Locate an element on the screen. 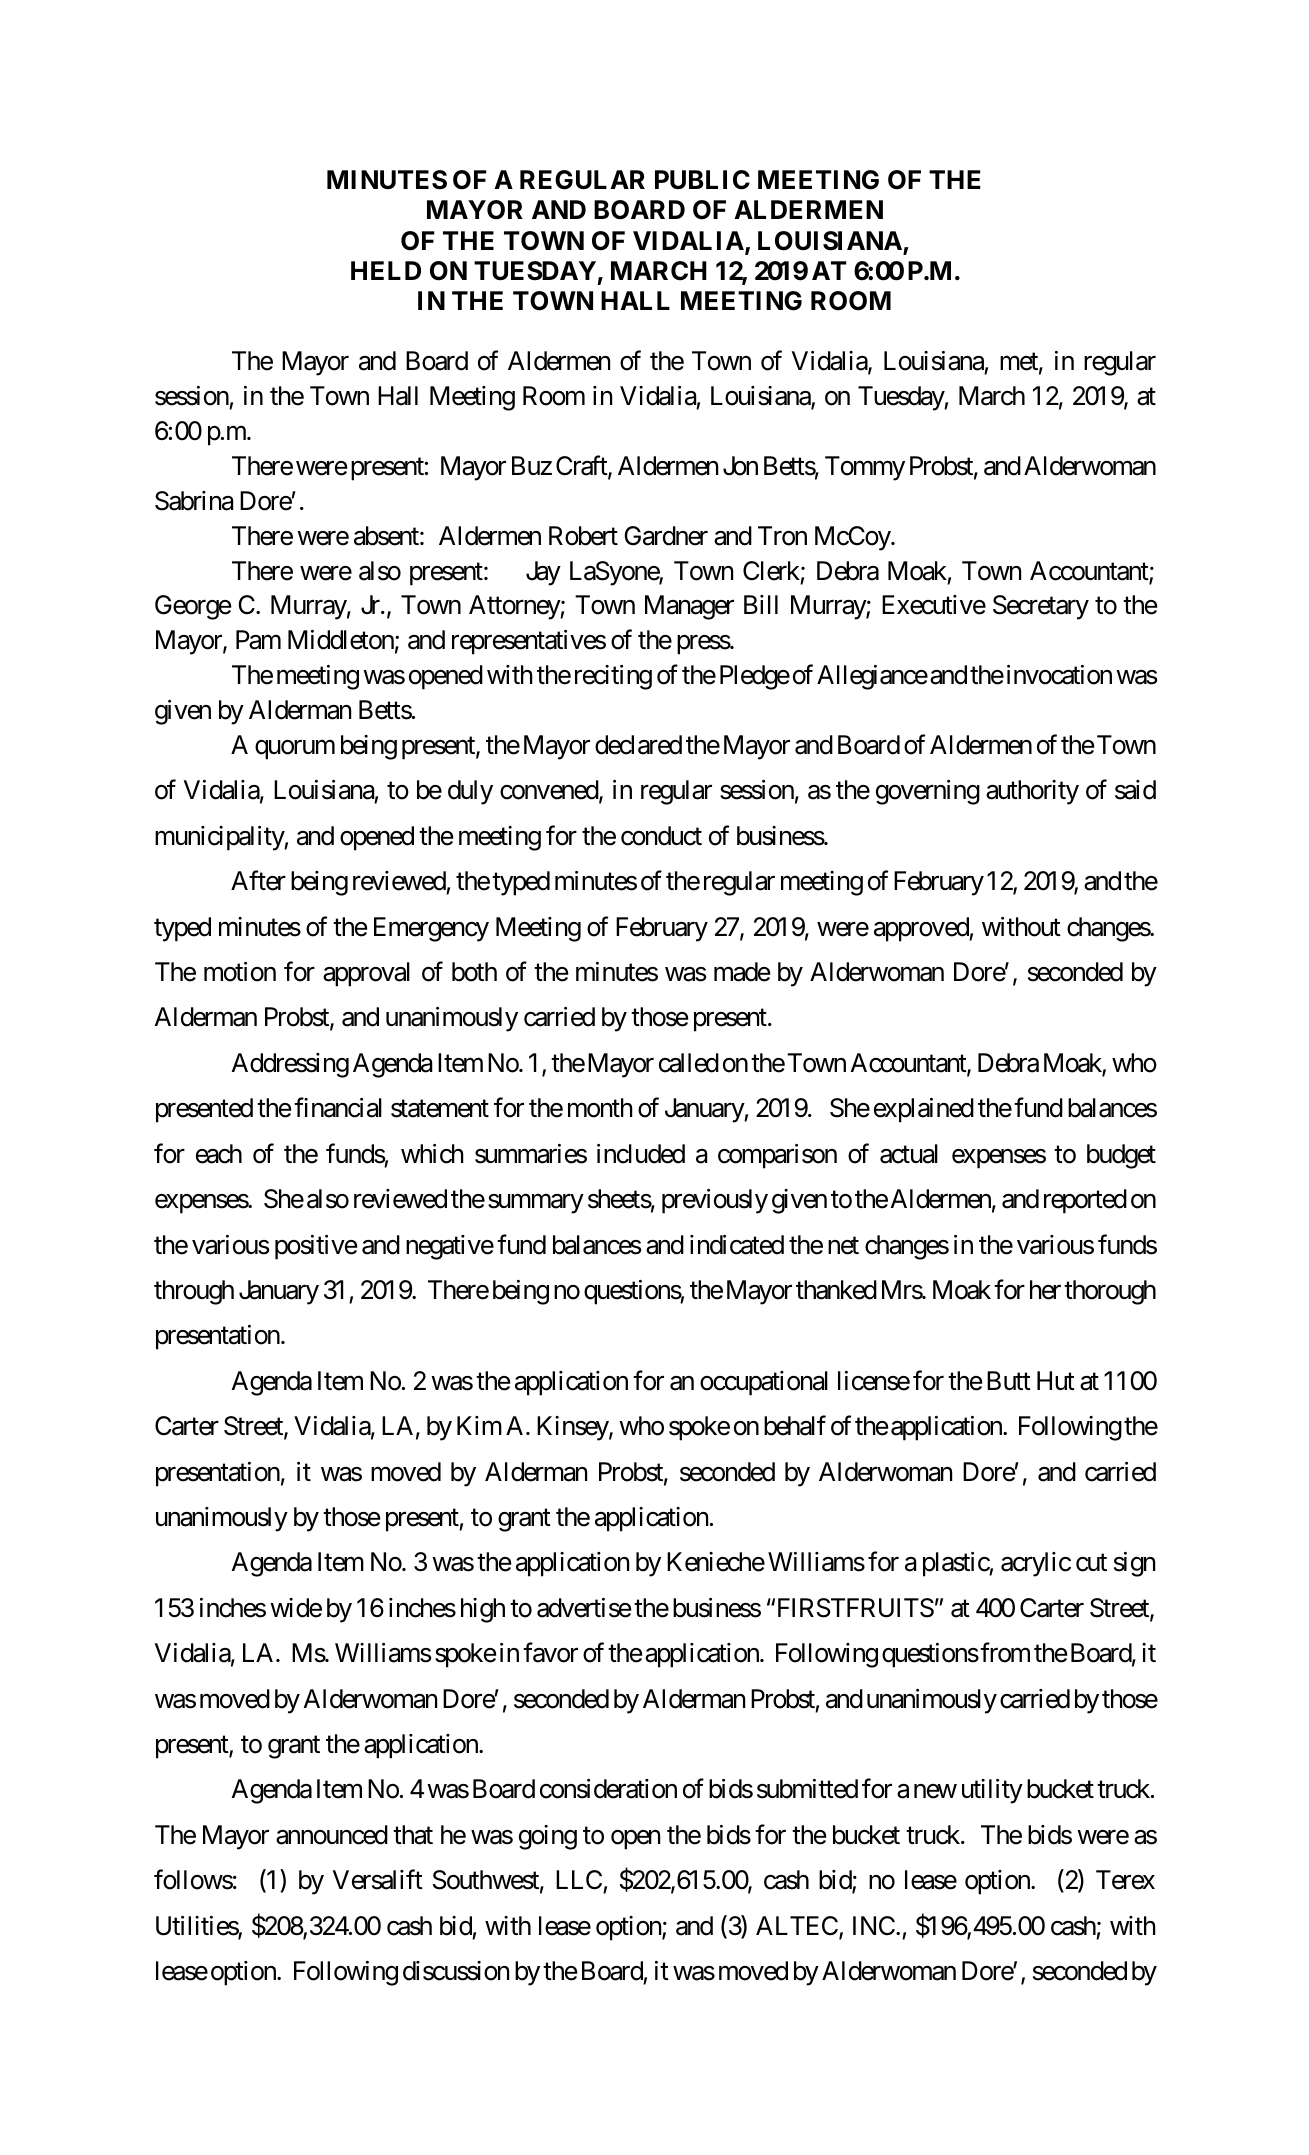 The width and height of the screenshot is (1309, 2155). Tommy is located at coordinates (865, 468).
